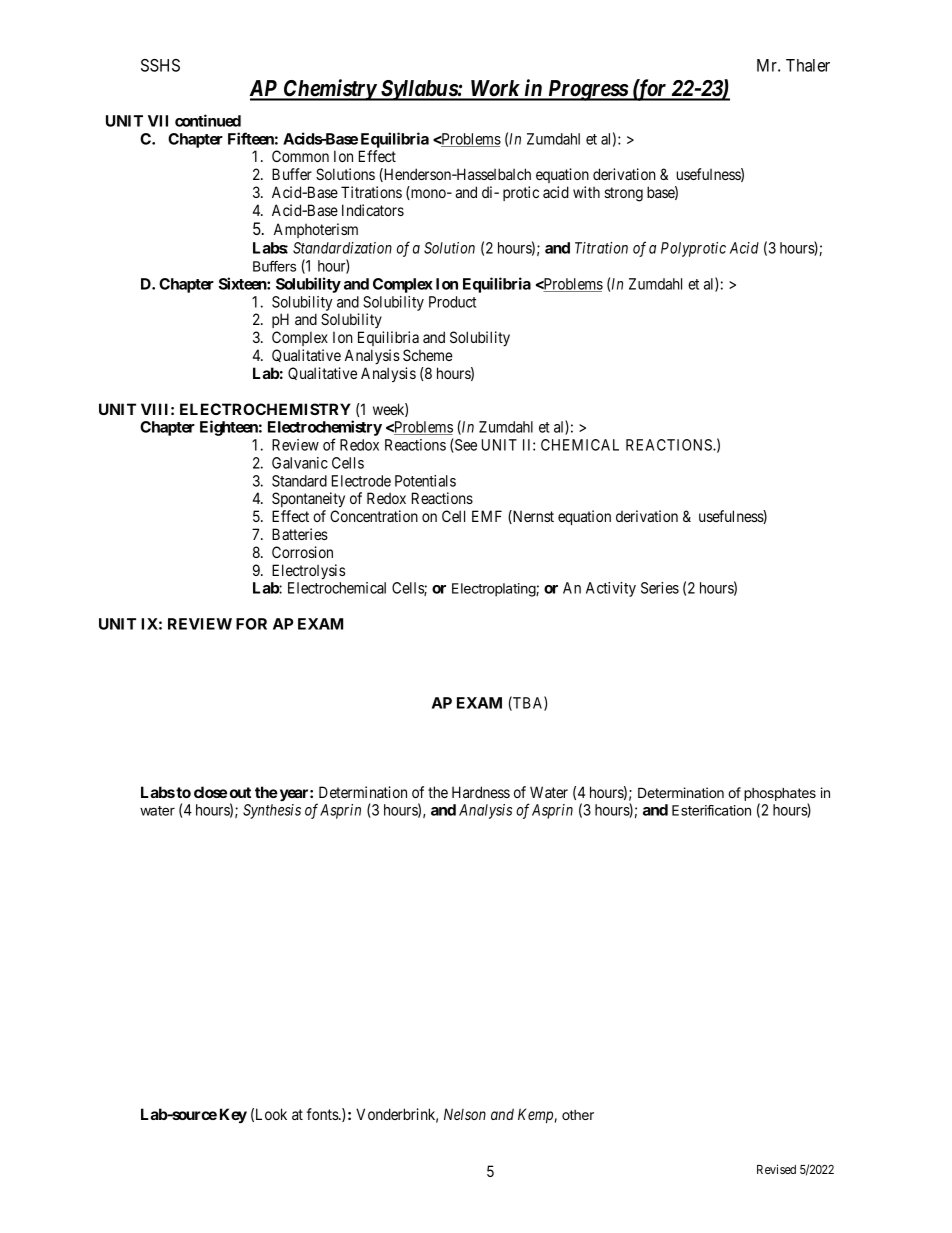 Image resolution: width=952 pixels, height=1233 pixels. Describe the element at coordinates (660, 588) in the screenshot. I see `Series` at that location.
